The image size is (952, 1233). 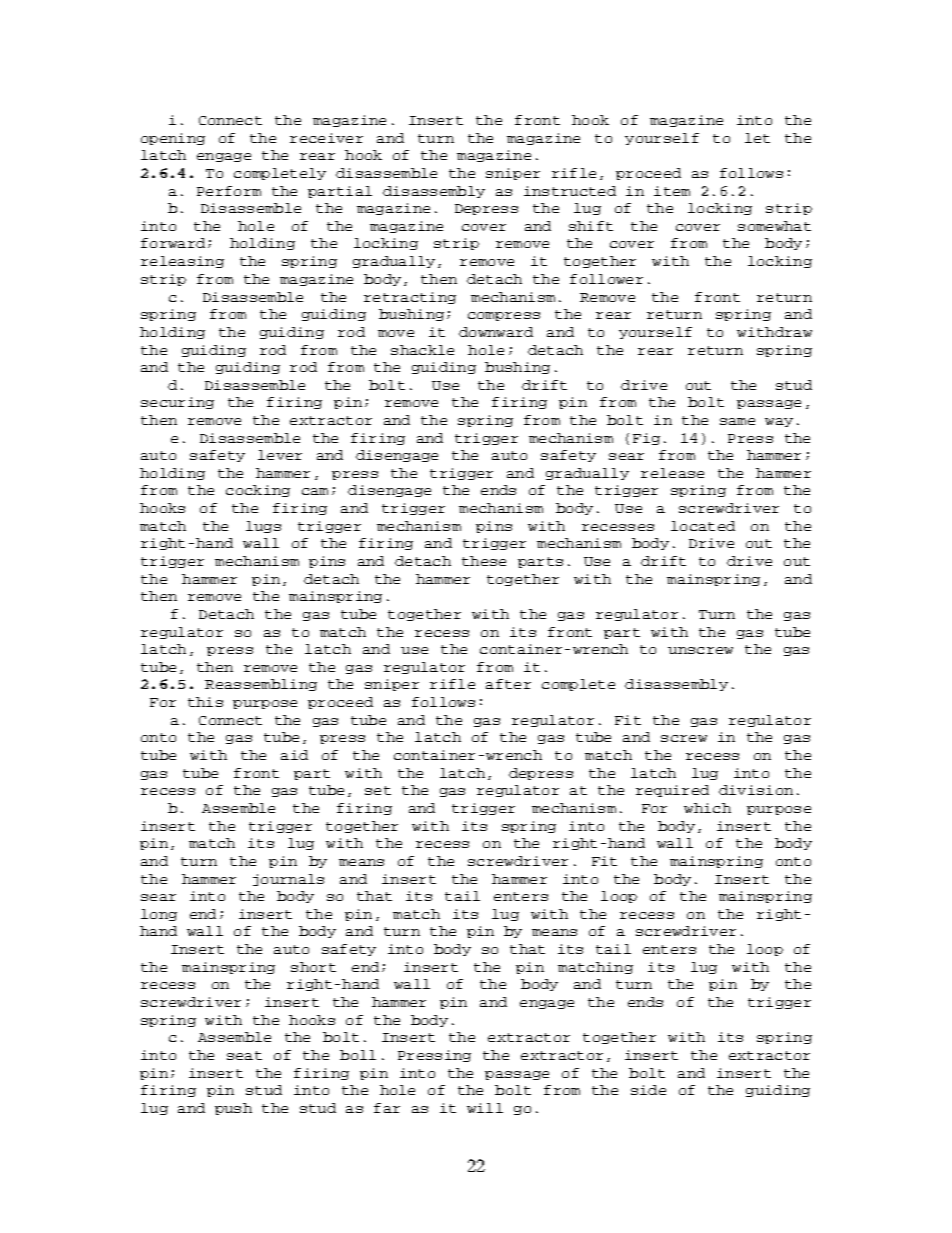 What do you see at coordinates (672, 191) in the document?
I see `item` at bounding box center [672, 191].
